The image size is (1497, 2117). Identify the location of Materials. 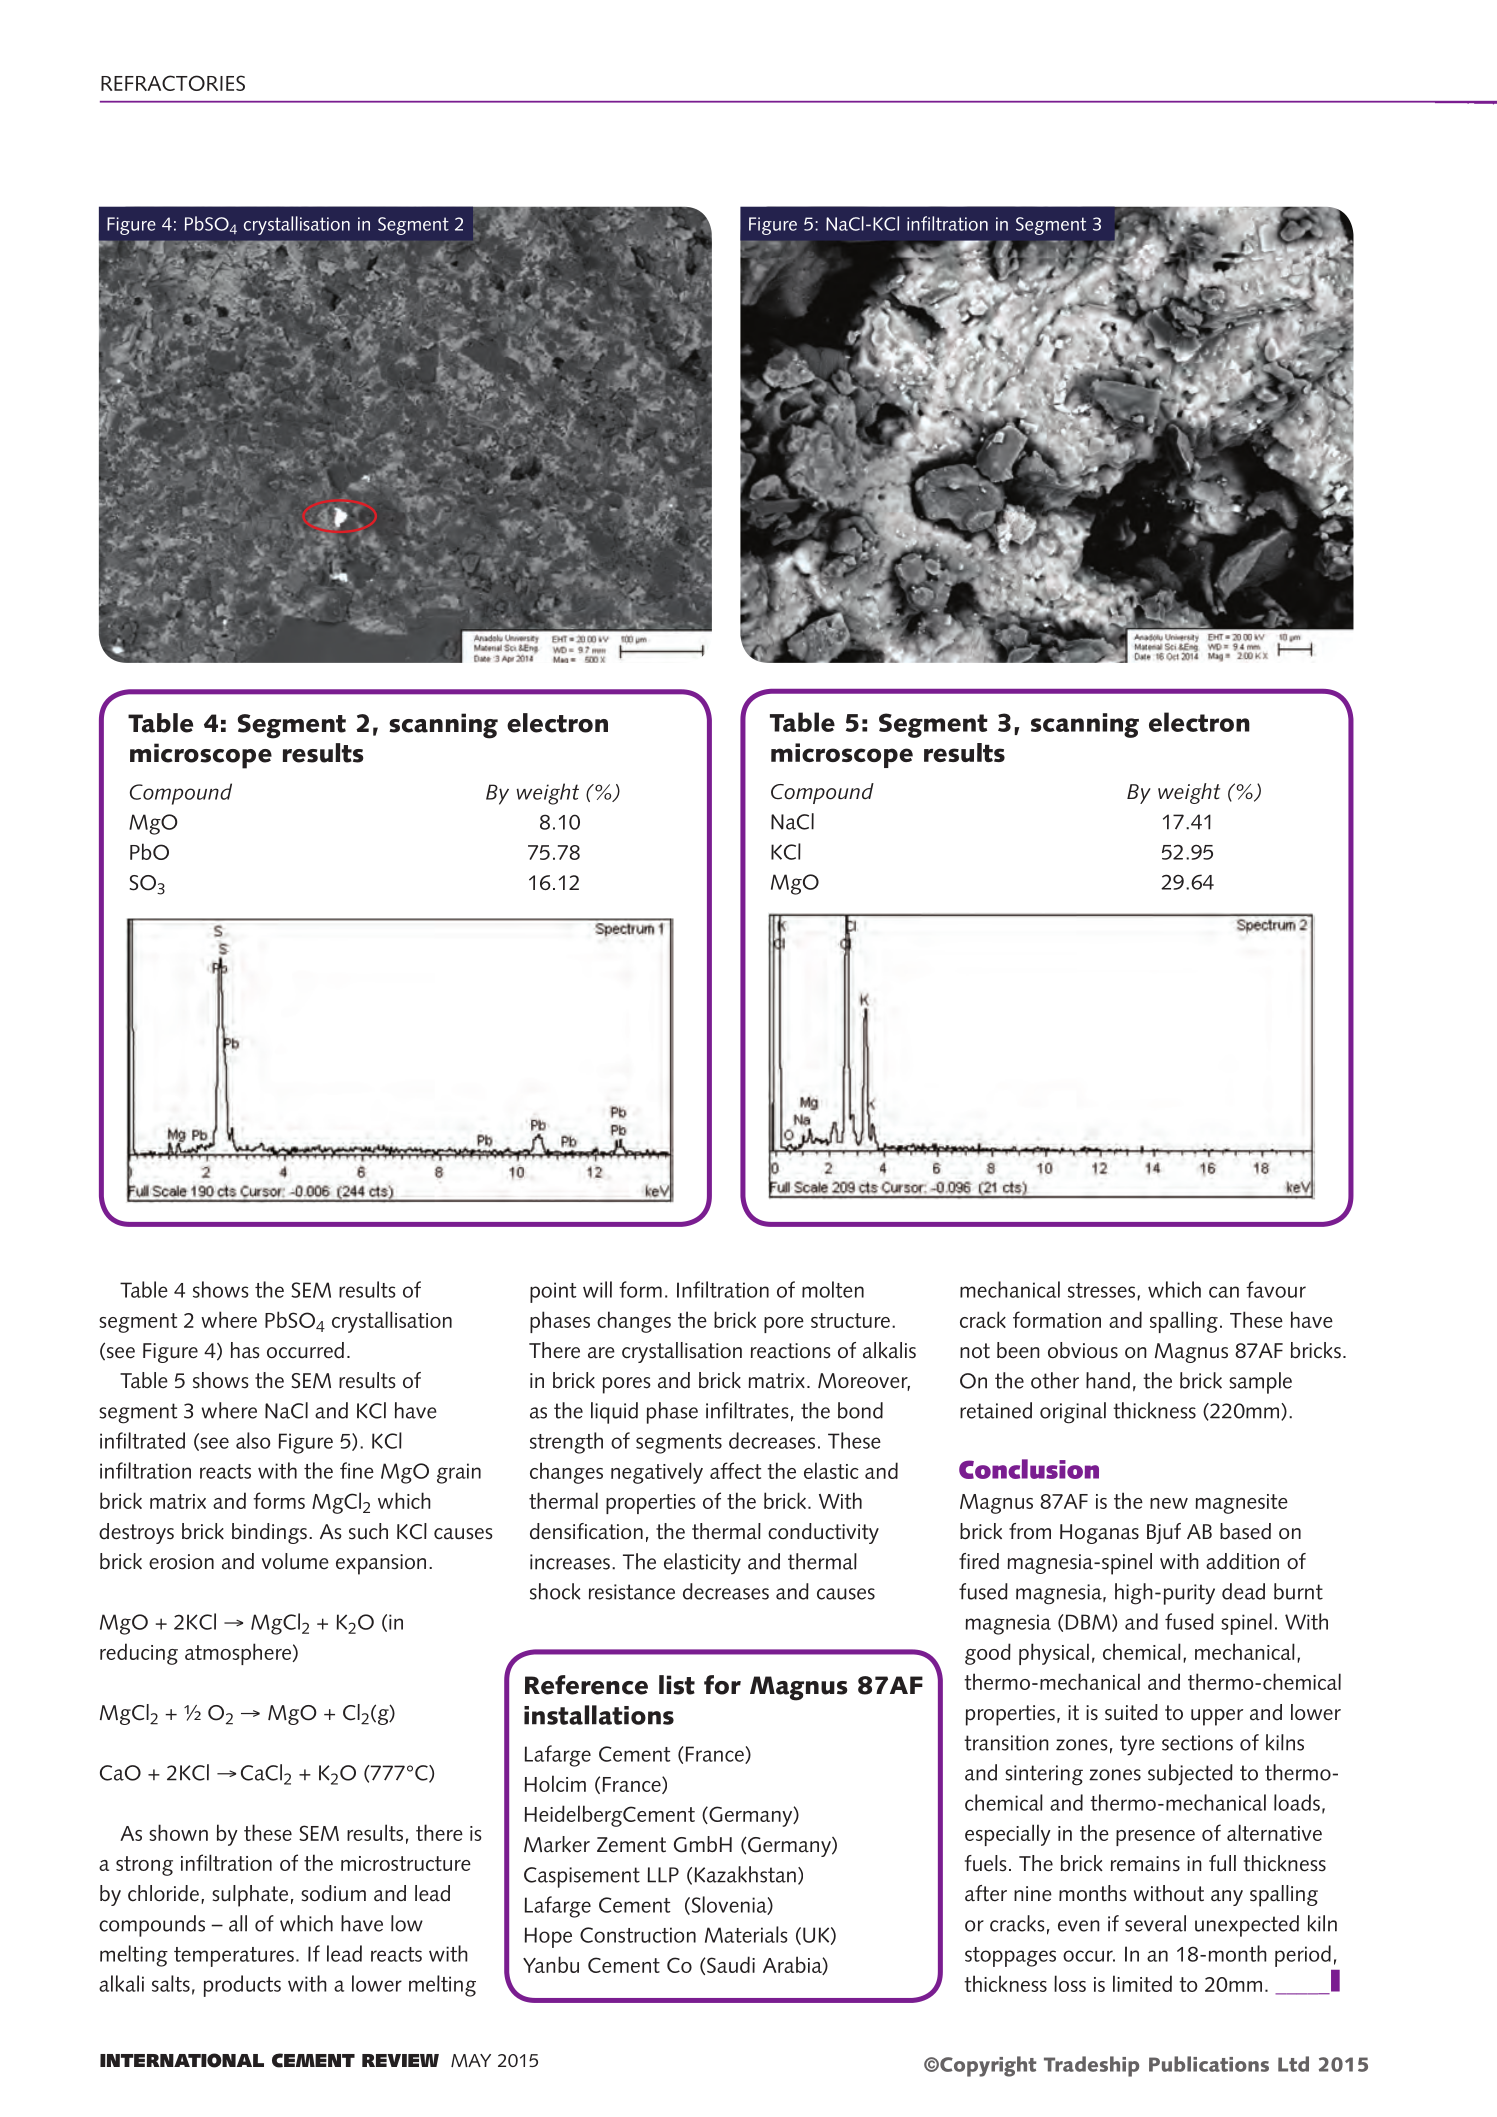
(746, 1934).
